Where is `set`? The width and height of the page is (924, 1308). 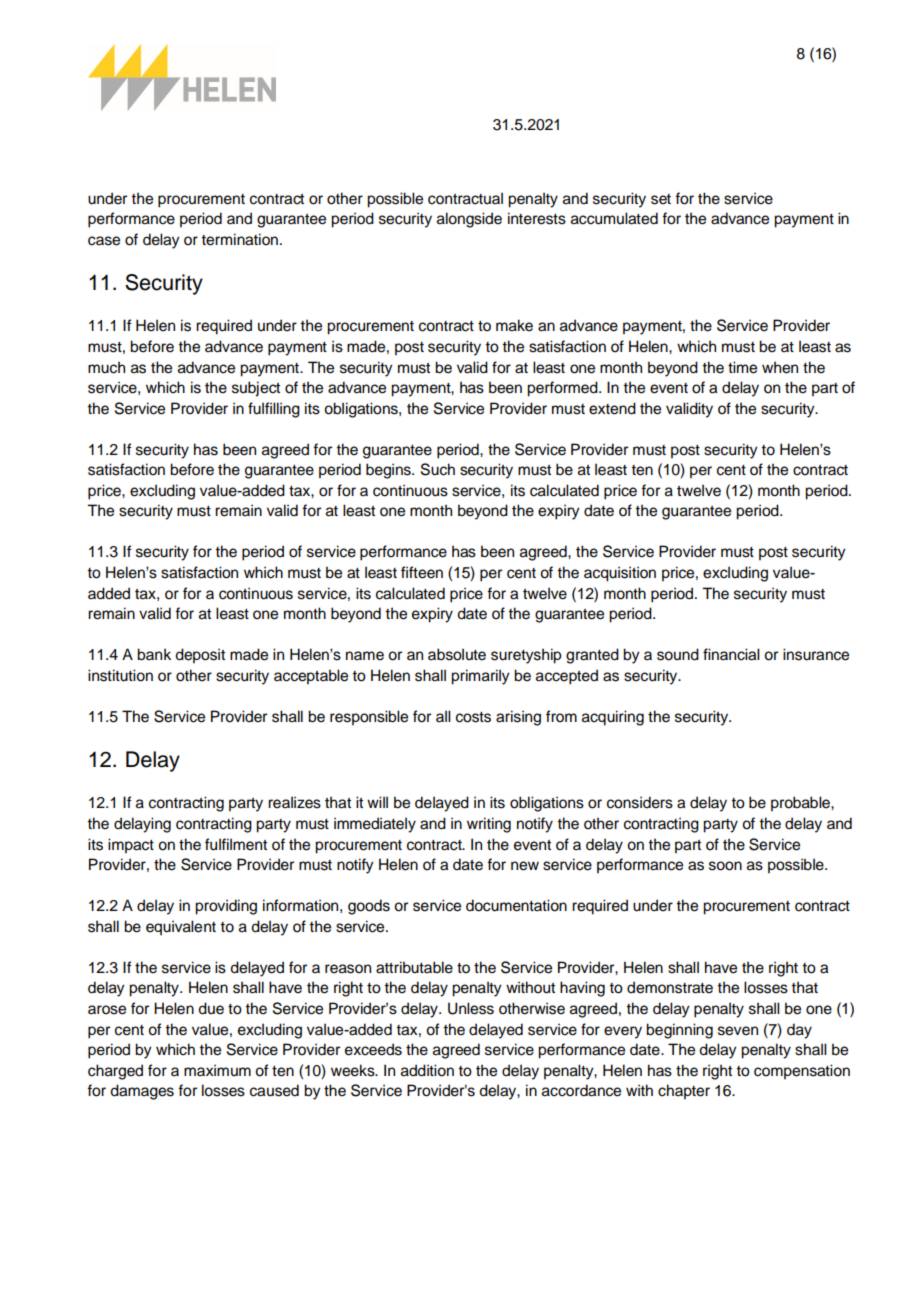
set is located at coordinates (661, 199).
